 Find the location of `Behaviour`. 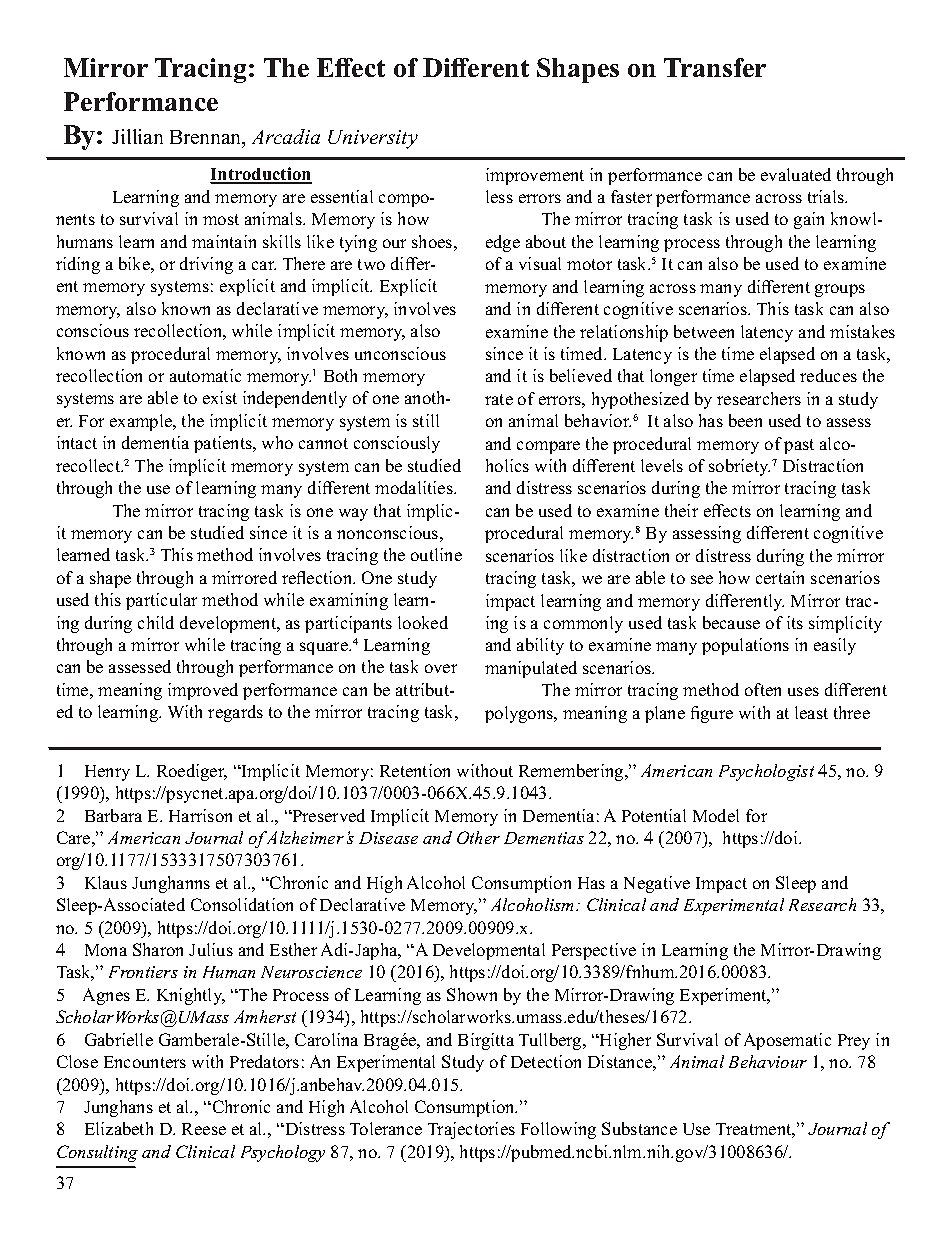

Behaviour is located at coordinates (768, 1061).
